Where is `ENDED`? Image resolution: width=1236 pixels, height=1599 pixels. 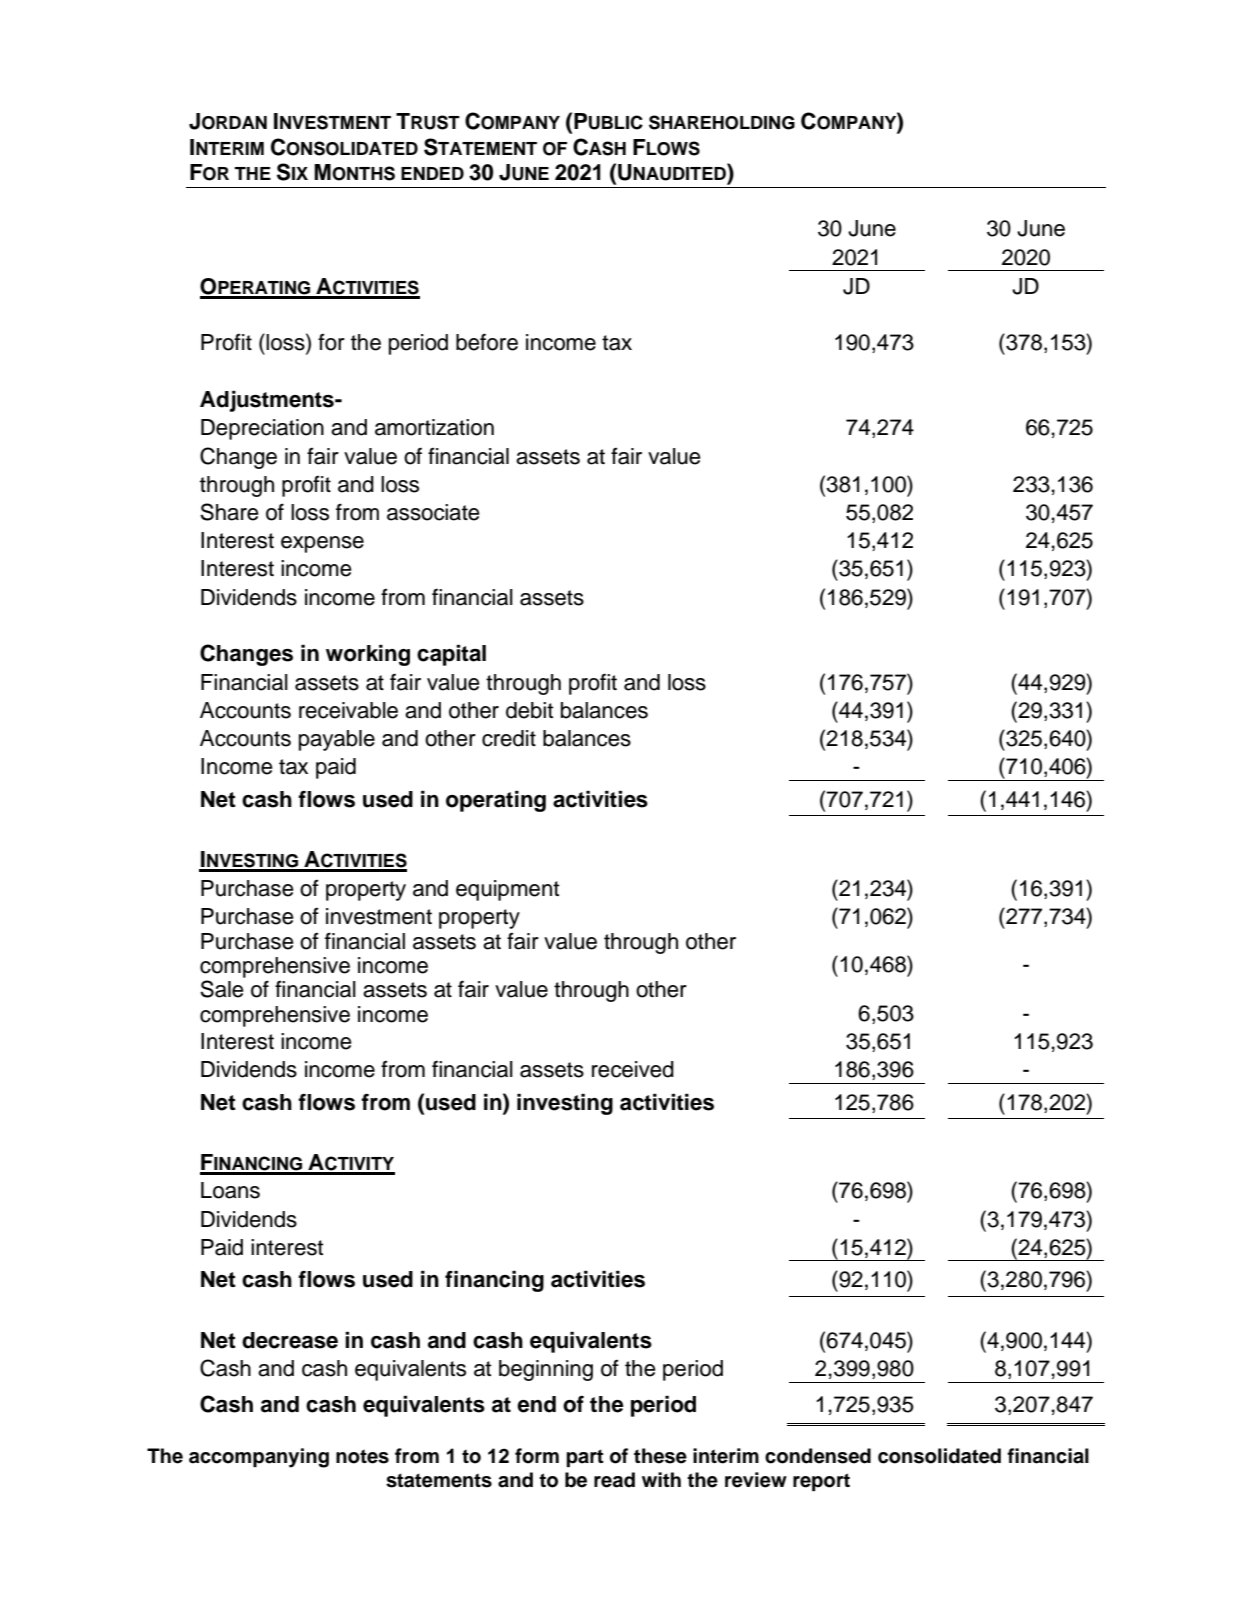 ENDED is located at coordinates (432, 173).
